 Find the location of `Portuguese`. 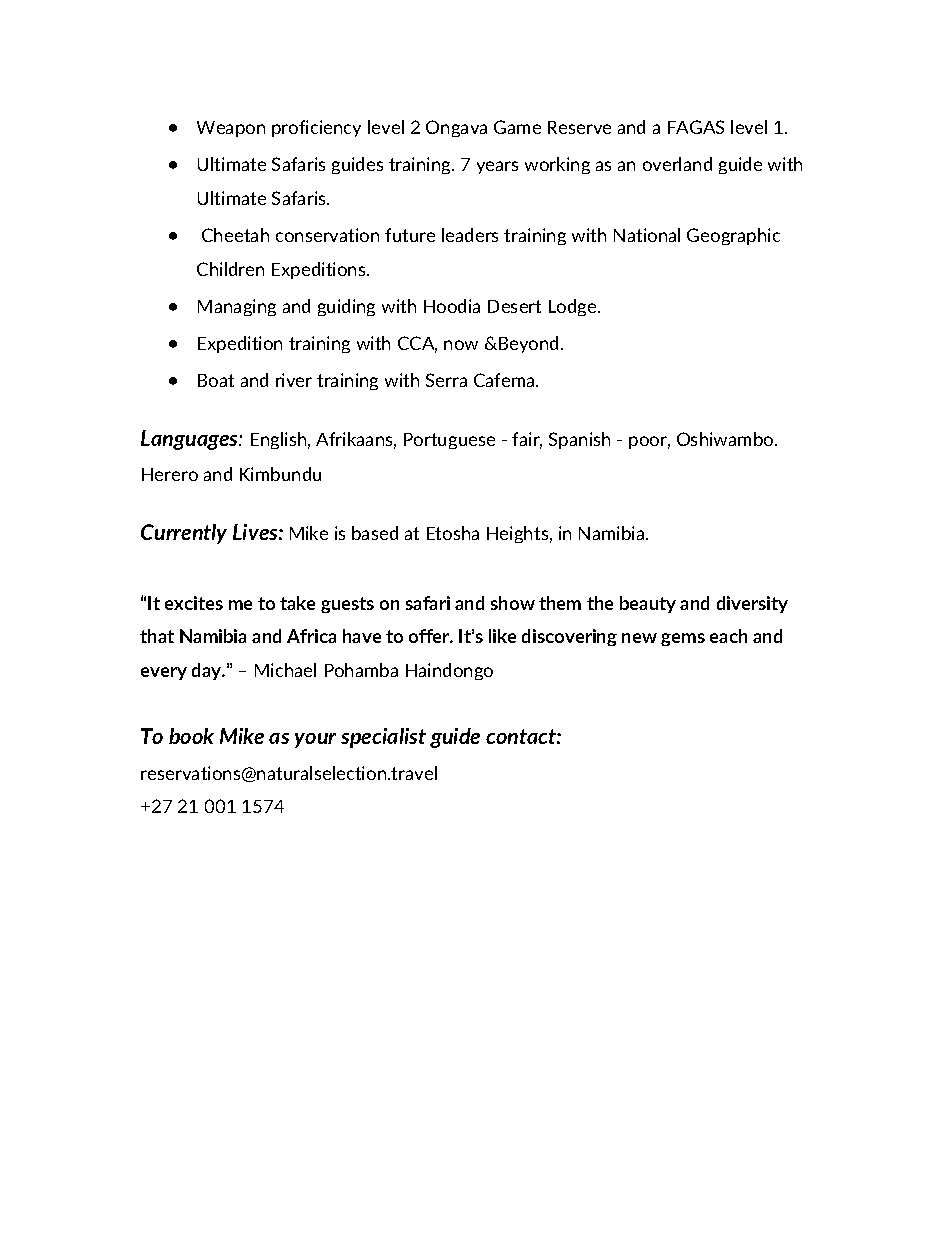

Portuguese is located at coordinates (449, 441).
